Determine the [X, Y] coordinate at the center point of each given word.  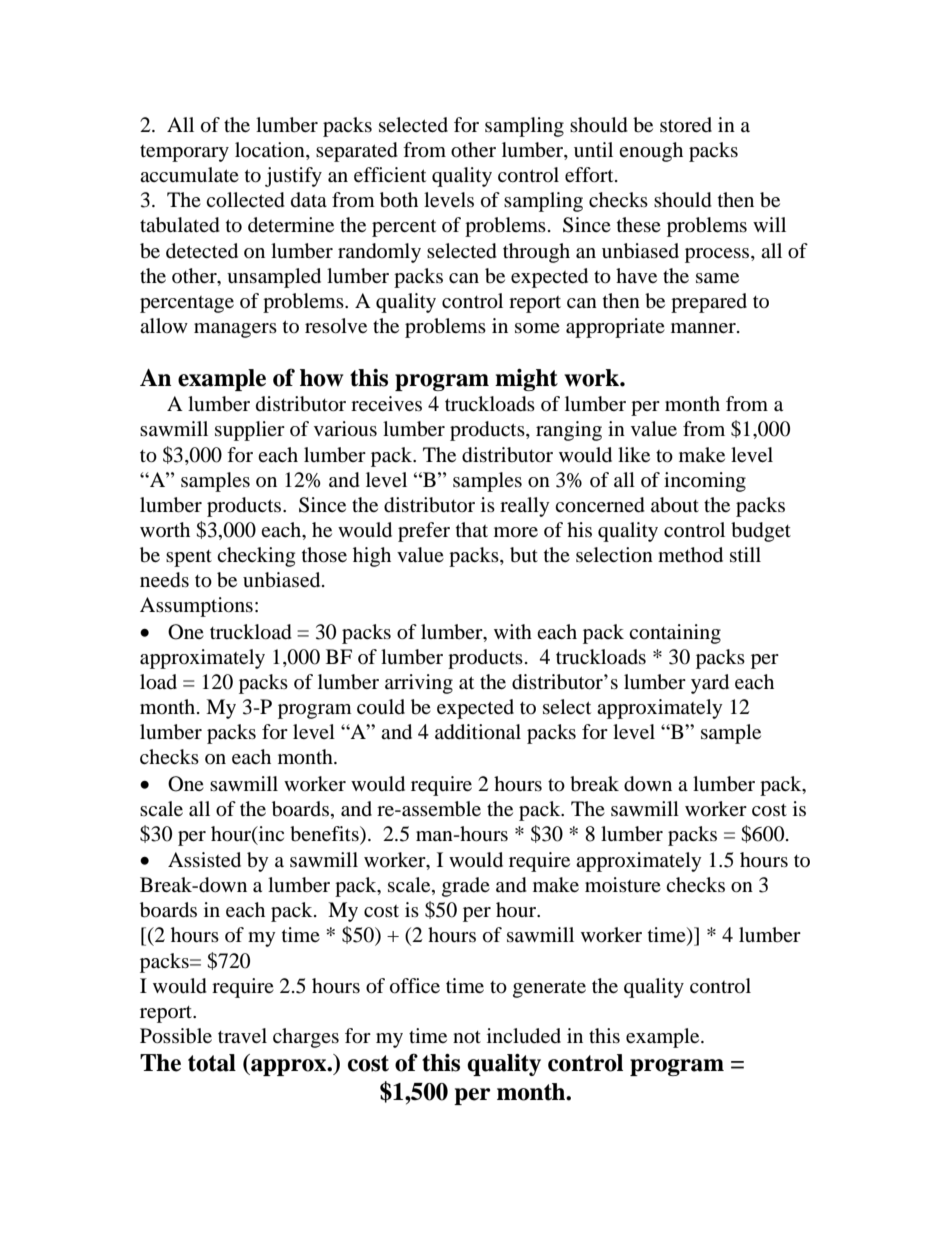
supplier [250, 431]
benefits [325, 834]
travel [242, 1035]
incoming [705, 482]
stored [686, 124]
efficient [390, 174]
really [525, 507]
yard [710, 684]
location [271, 151]
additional [478, 732]
